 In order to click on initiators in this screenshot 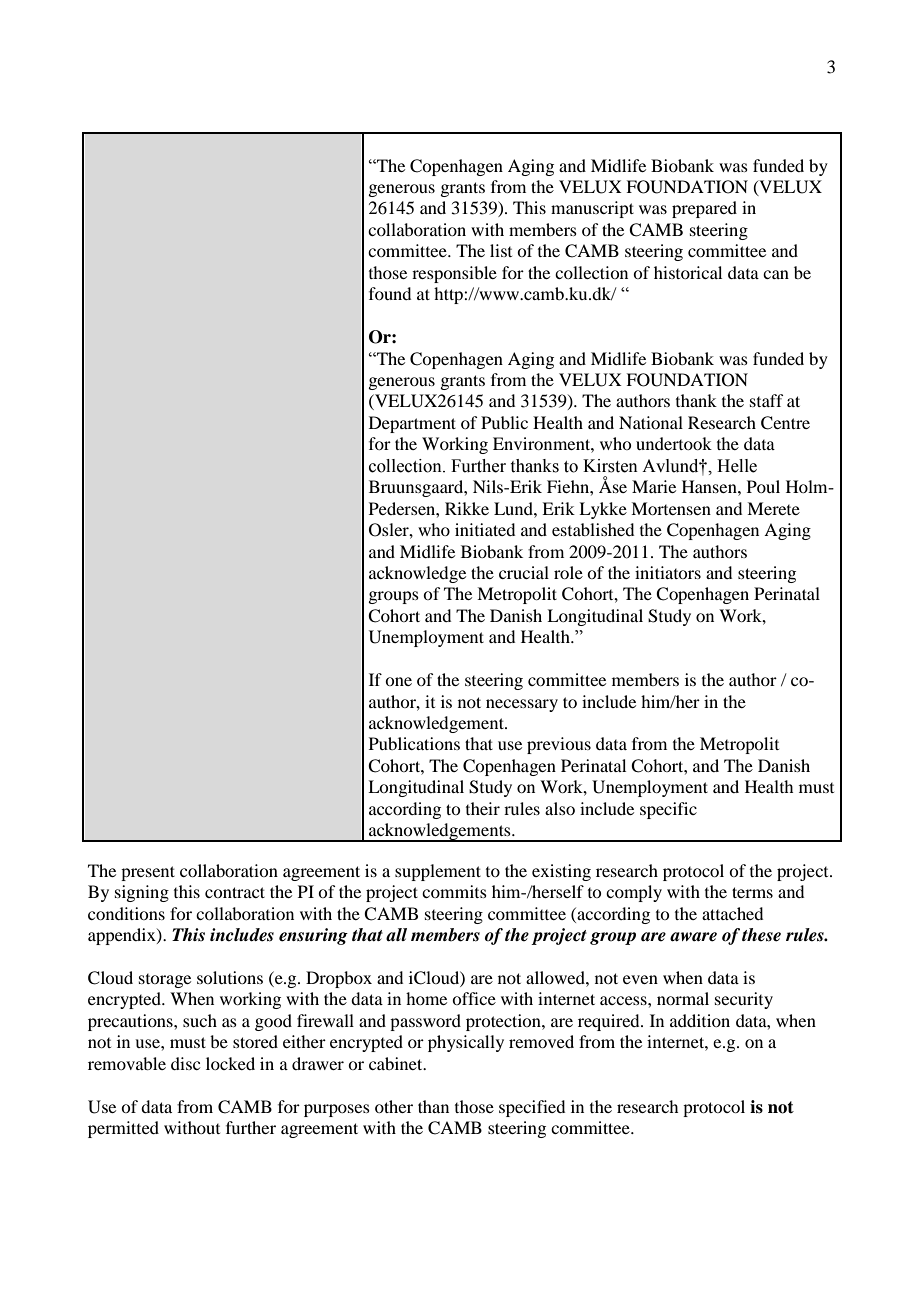, I will do `click(668, 572)`.
